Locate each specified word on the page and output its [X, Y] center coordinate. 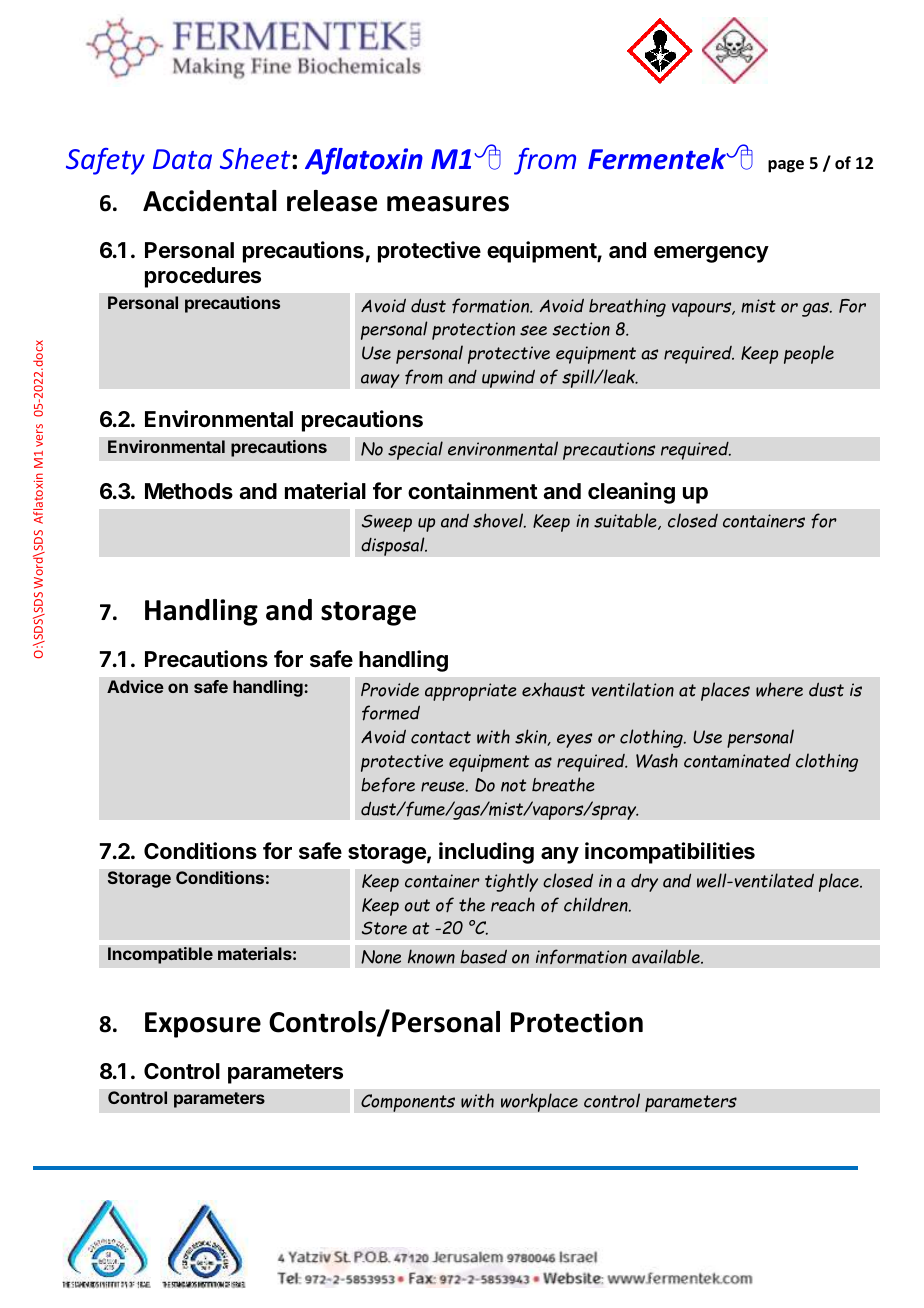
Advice [135, 686]
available [667, 956]
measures [448, 204]
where [779, 689]
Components [408, 1103]
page [786, 166]
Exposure [203, 1025]
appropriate [470, 692]
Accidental [210, 201]
